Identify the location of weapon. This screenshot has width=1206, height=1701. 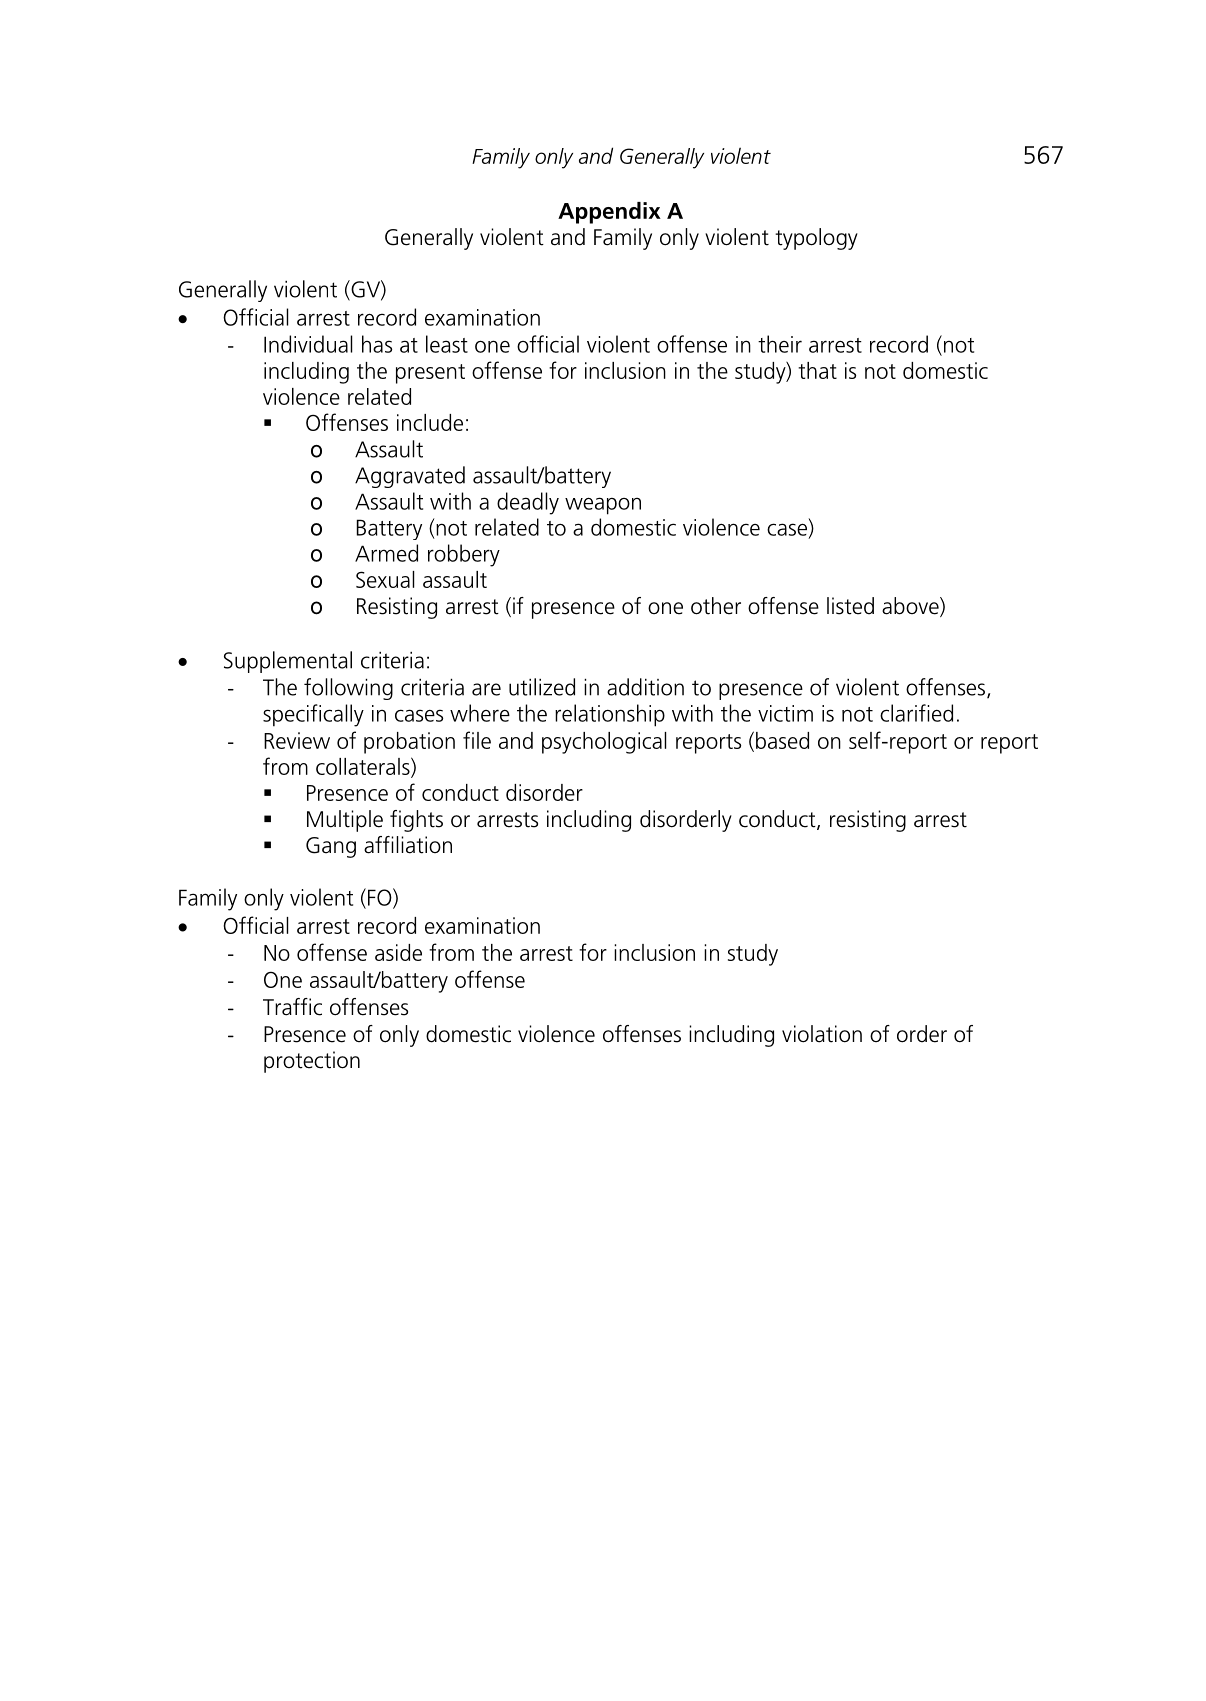
(603, 506).
